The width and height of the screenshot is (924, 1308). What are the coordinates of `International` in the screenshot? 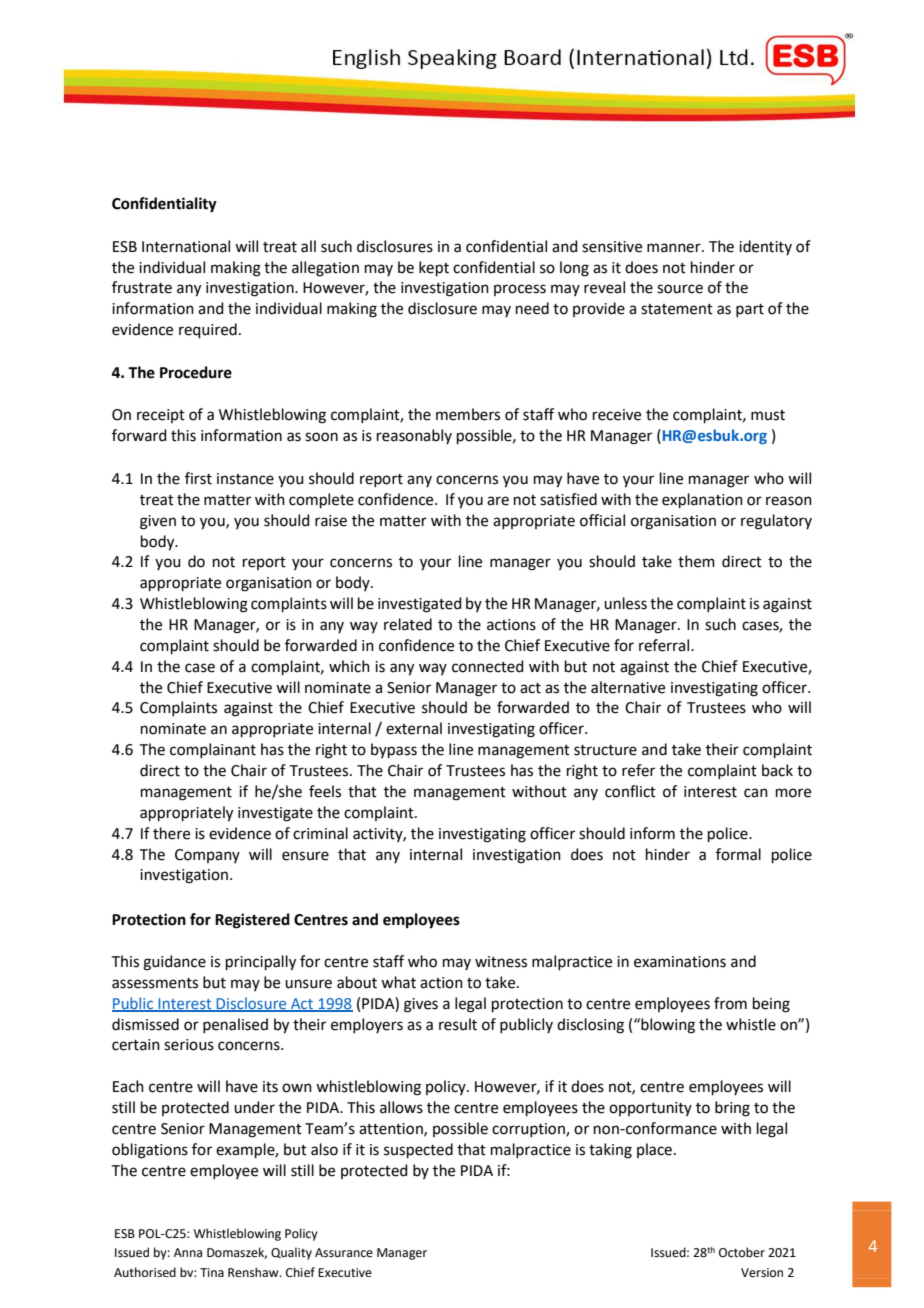 It's located at (186, 246).
